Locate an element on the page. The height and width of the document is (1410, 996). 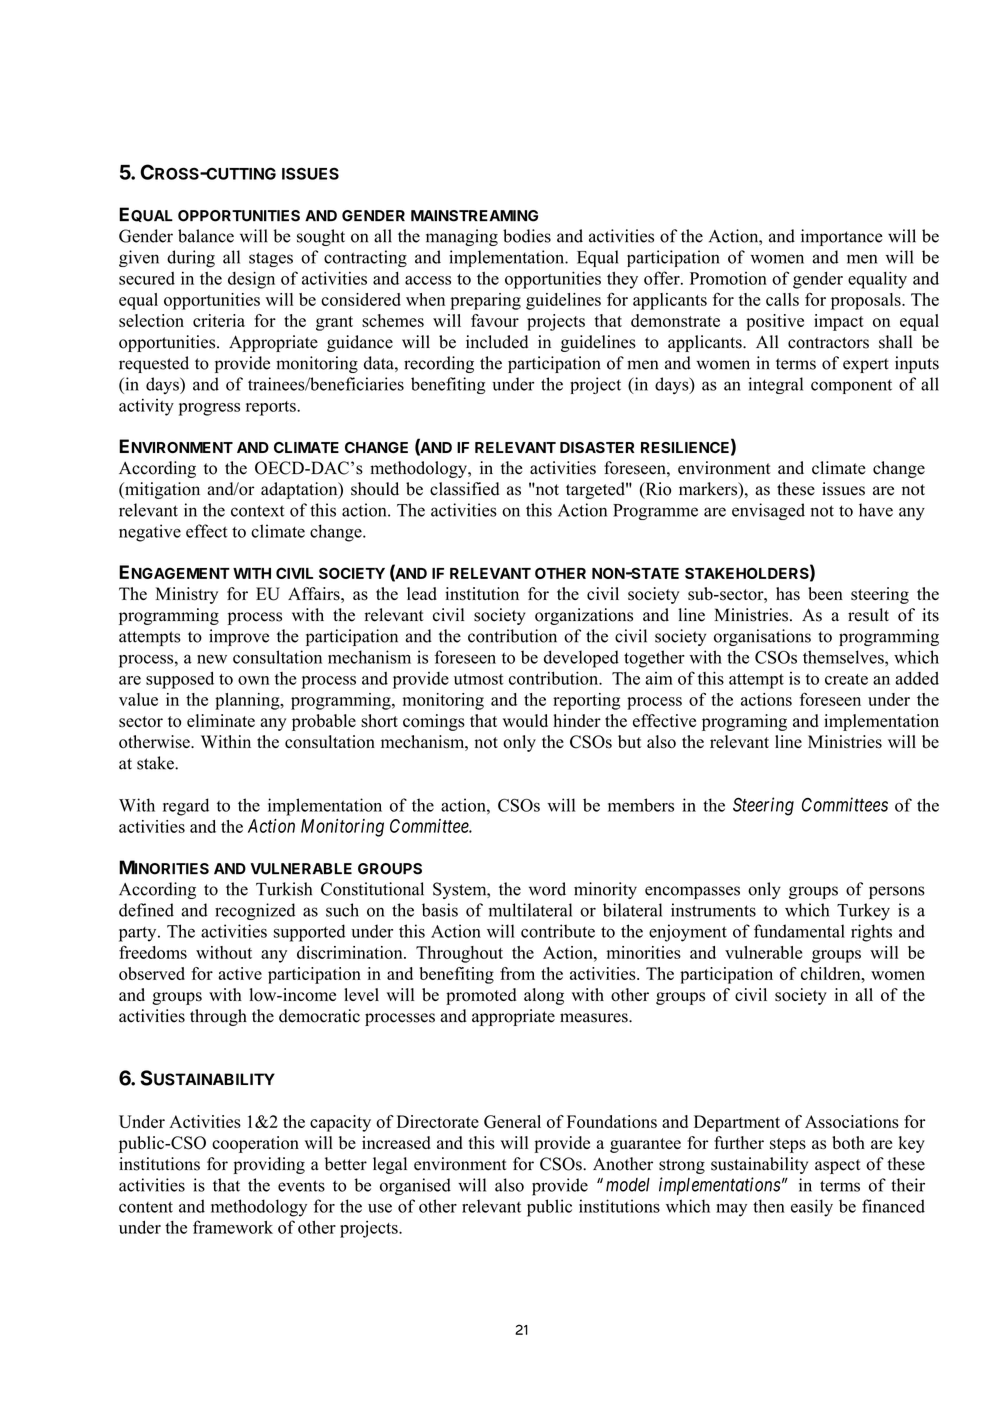
framework is located at coordinates (233, 1227).
